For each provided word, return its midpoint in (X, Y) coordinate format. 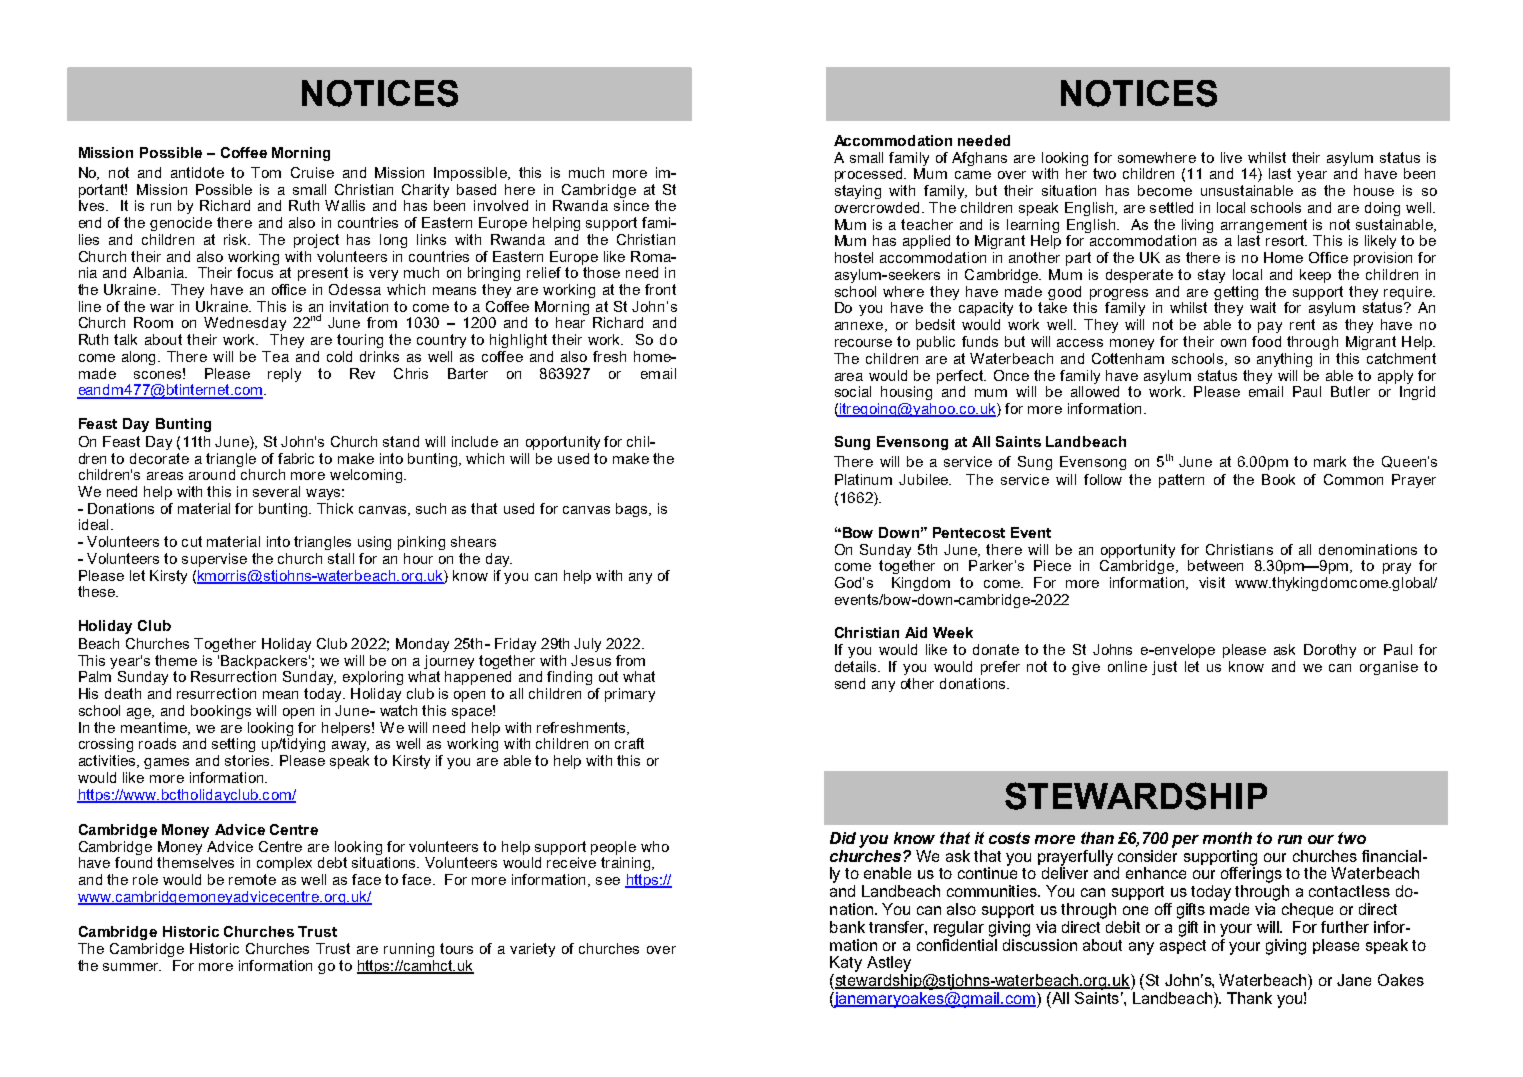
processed (870, 175)
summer (132, 967)
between (1215, 565)
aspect (1183, 945)
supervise (214, 560)
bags (633, 510)
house (1374, 190)
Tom (266, 172)
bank (847, 927)
